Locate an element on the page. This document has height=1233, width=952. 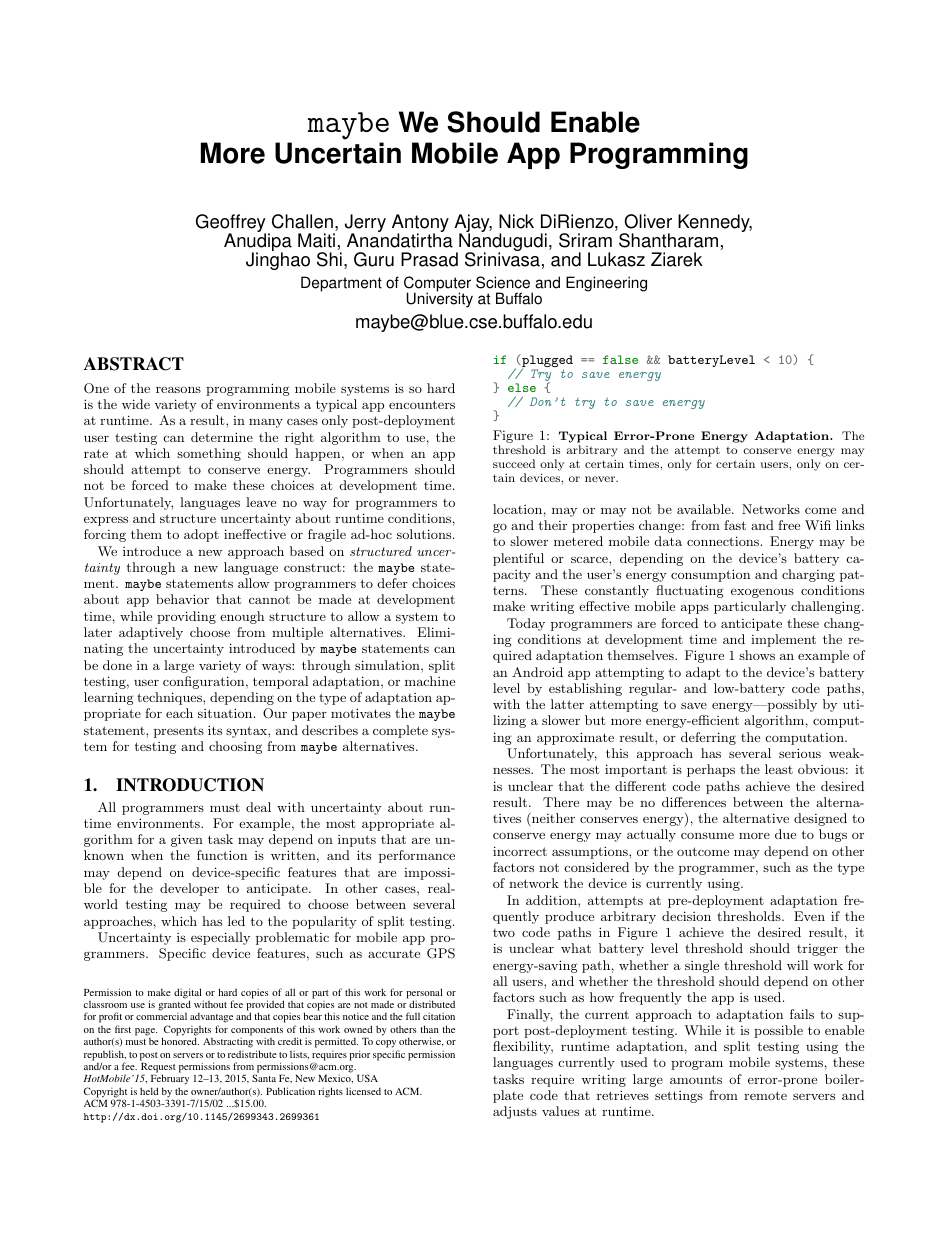
February is located at coordinates (170, 1081).
